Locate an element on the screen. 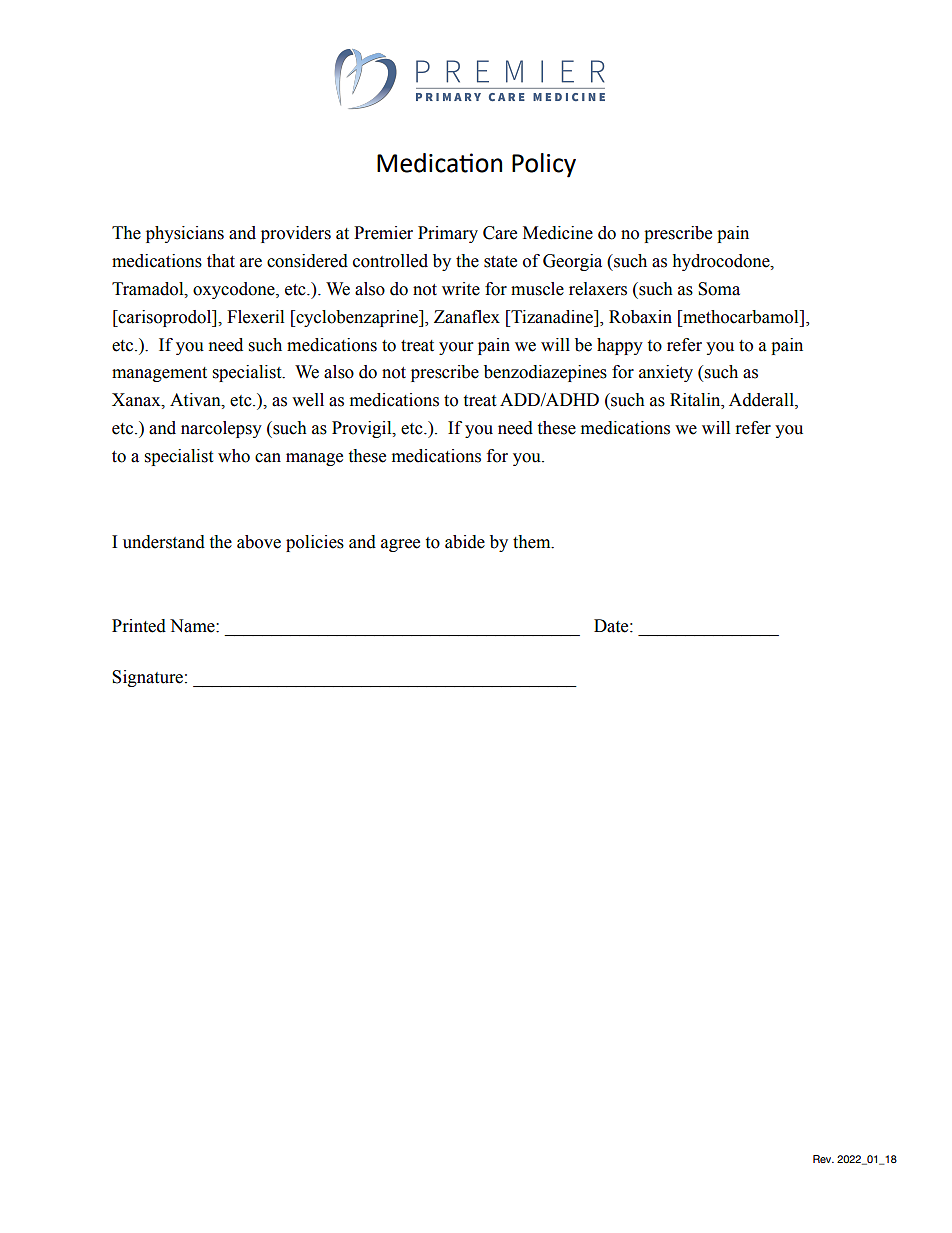  abide is located at coordinates (465, 542).
